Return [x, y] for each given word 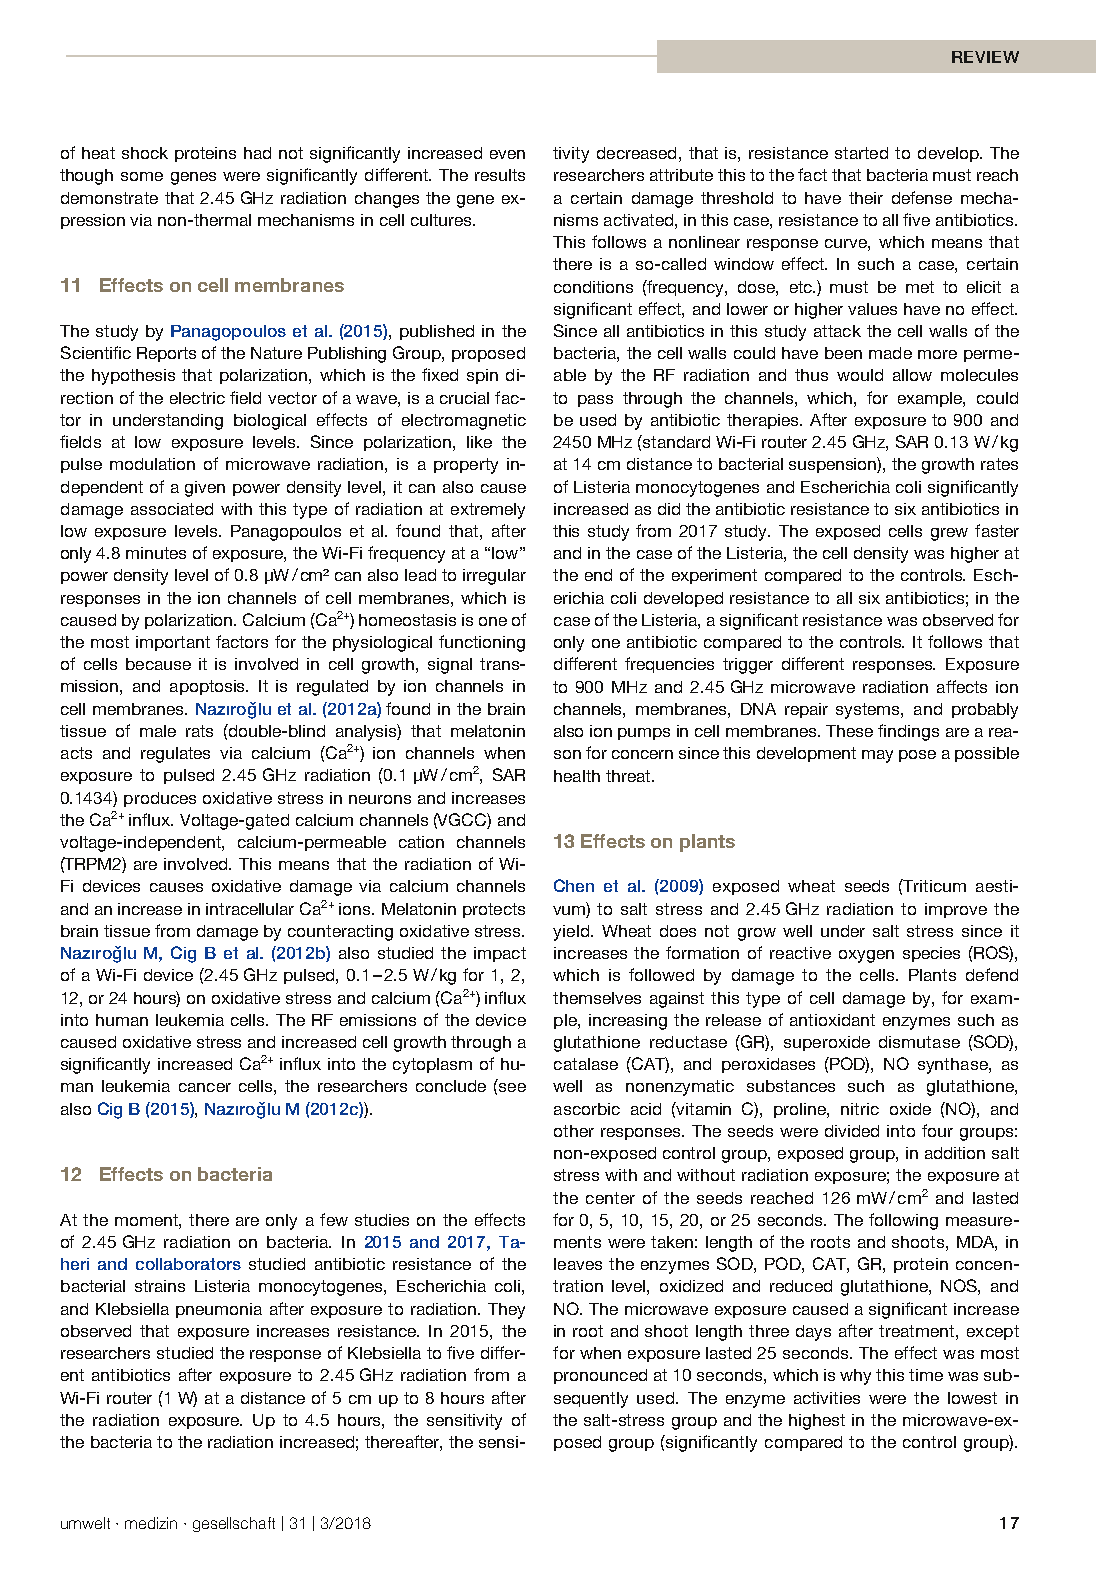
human [122, 1020]
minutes [156, 553]
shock [145, 153]
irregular [494, 577]
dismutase [919, 1042]
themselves [597, 998]
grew [949, 534]
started [861, 153]
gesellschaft [234, 1524]
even [507, 154]
